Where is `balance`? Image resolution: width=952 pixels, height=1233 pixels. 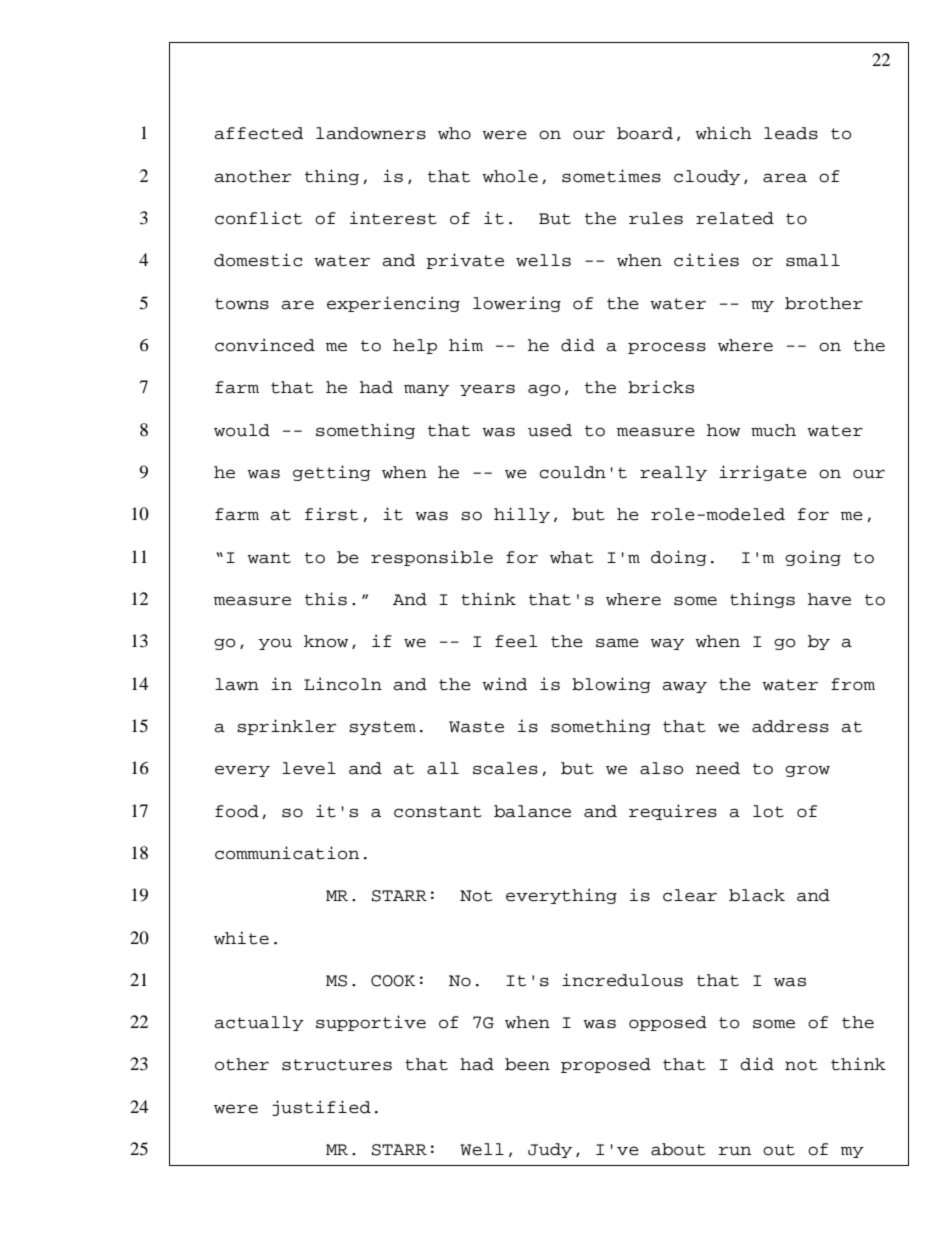 balance is located at coordinates (532, 811).
